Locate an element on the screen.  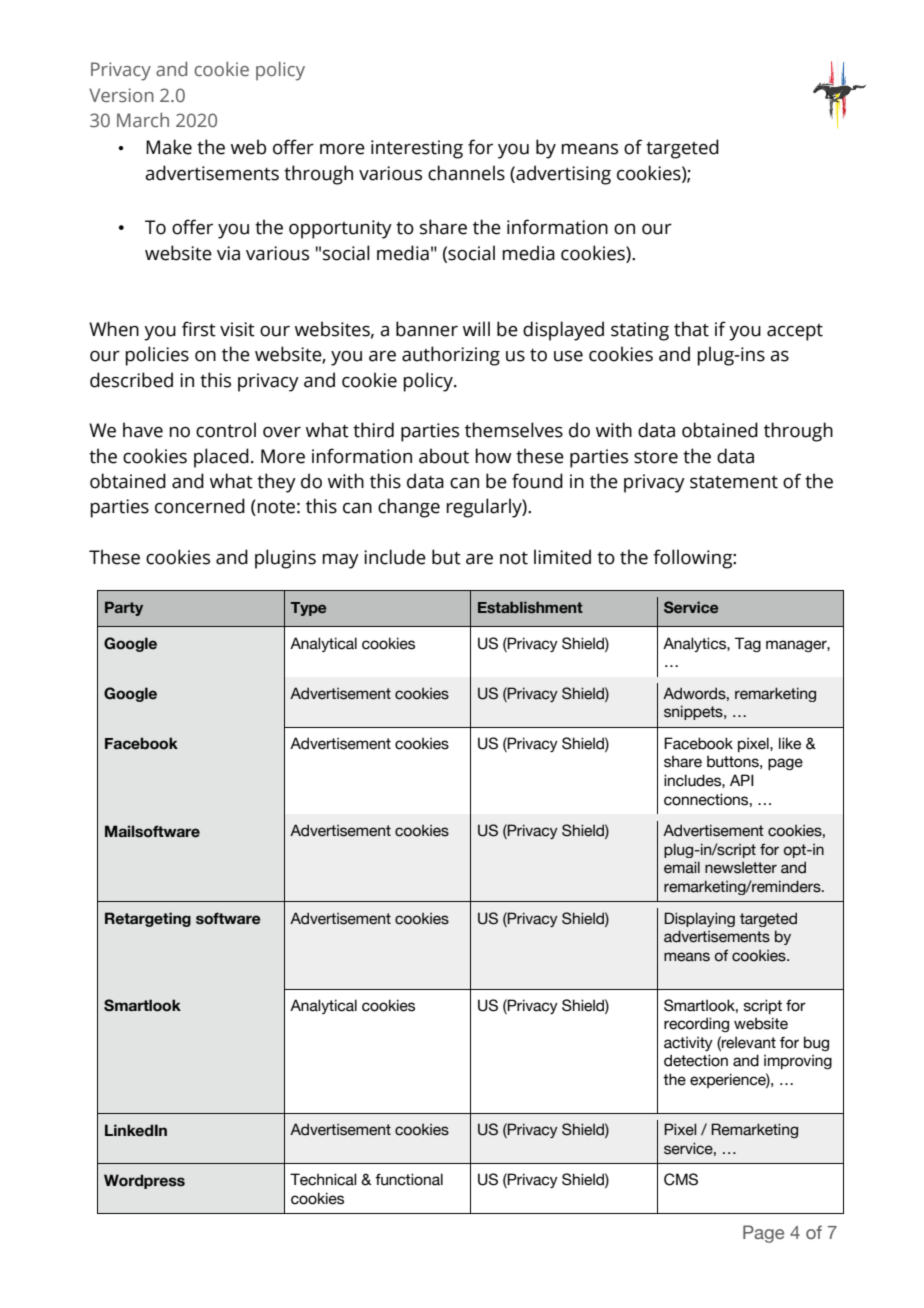
Wordpress is located at coordinates (144, 1181).
